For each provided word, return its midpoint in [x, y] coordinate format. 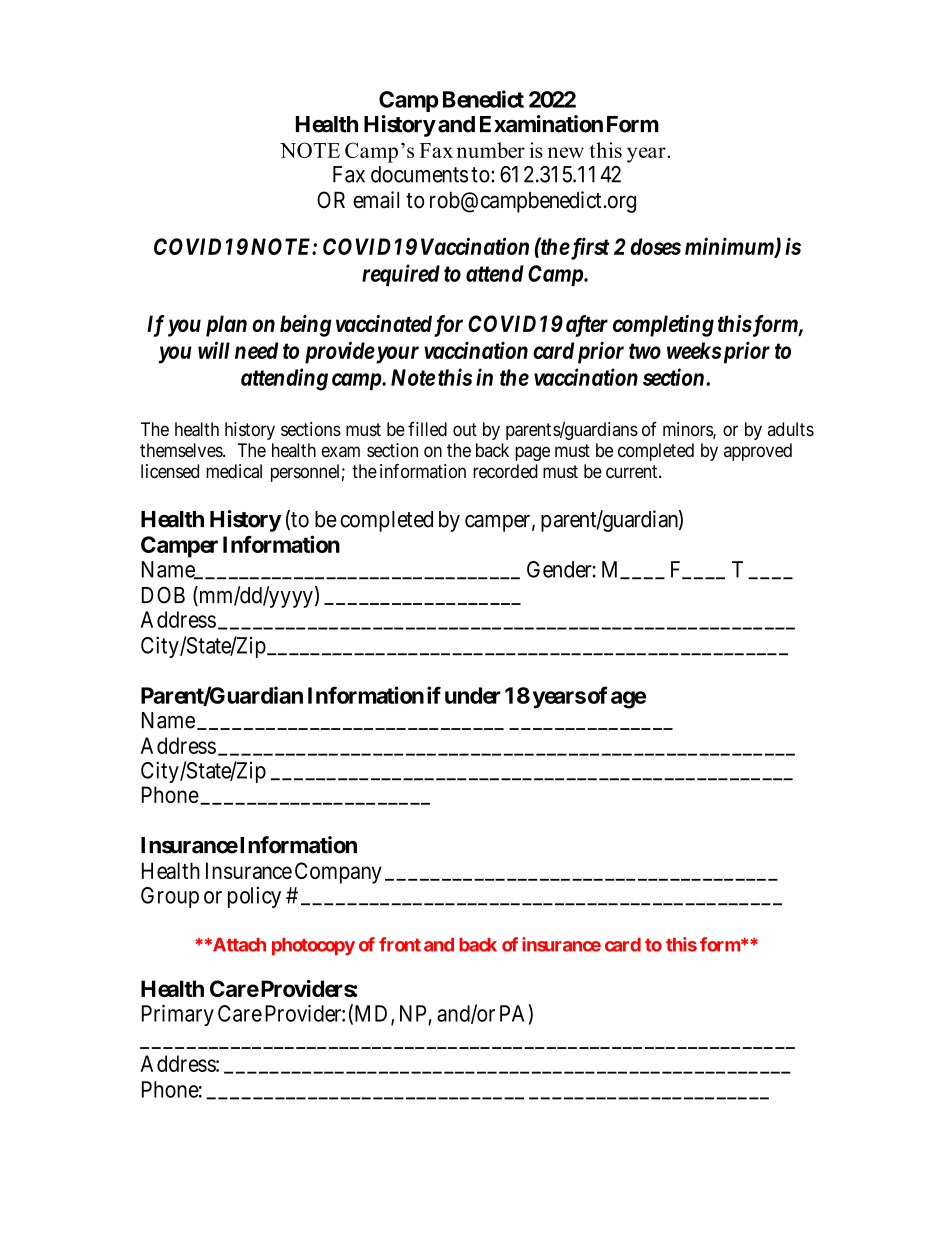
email [376, 200]
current [633, 471]
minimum [730, 247]
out [465, 430]
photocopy [313, 946]
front [400, 944]
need [256, 350]
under [473, 695]
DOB [163, 595]
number [491, 150]
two [645, 351]
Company [338, 873]
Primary [178, 1015]
